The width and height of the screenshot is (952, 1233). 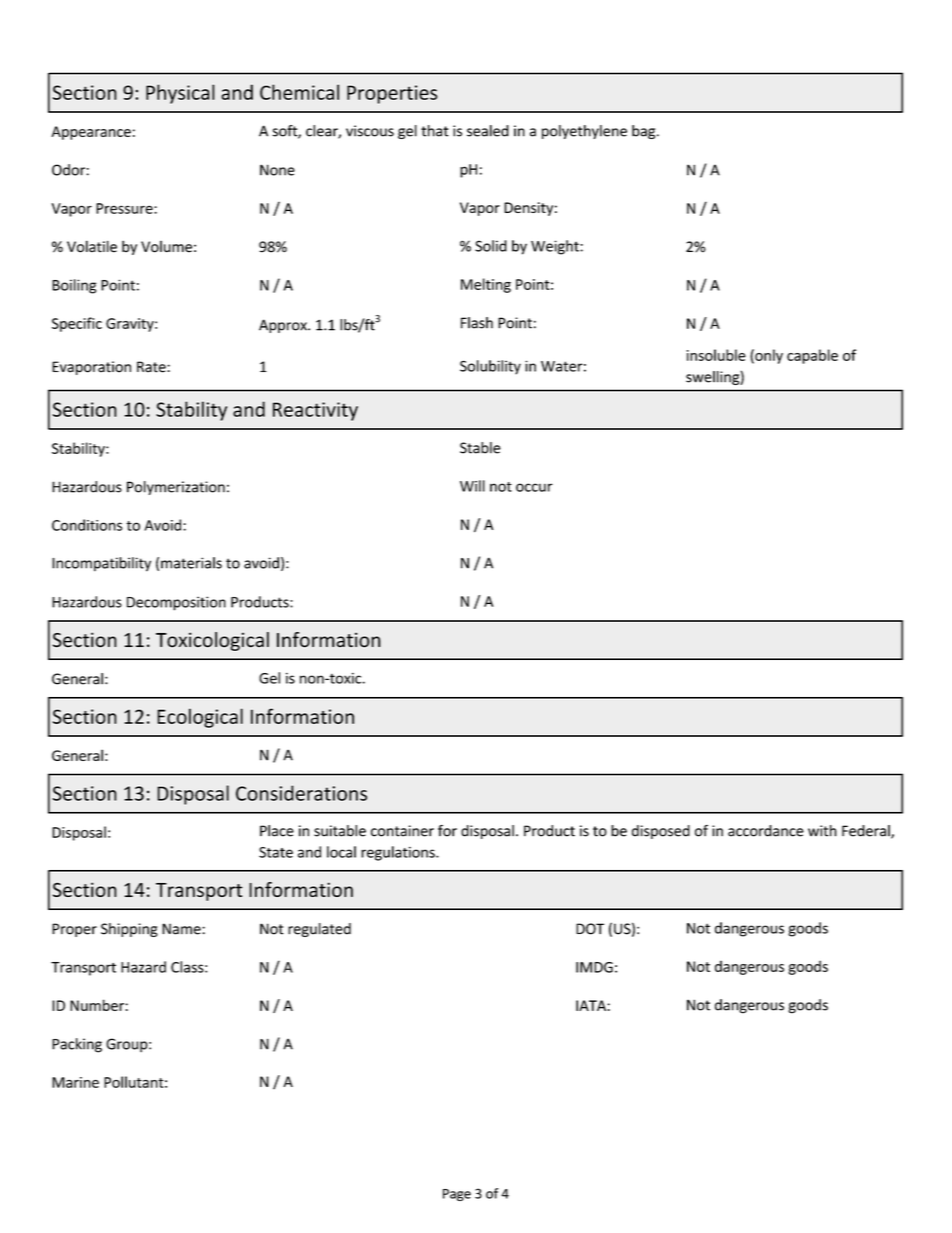 I want to click on container, so click(x=402, y=831).
